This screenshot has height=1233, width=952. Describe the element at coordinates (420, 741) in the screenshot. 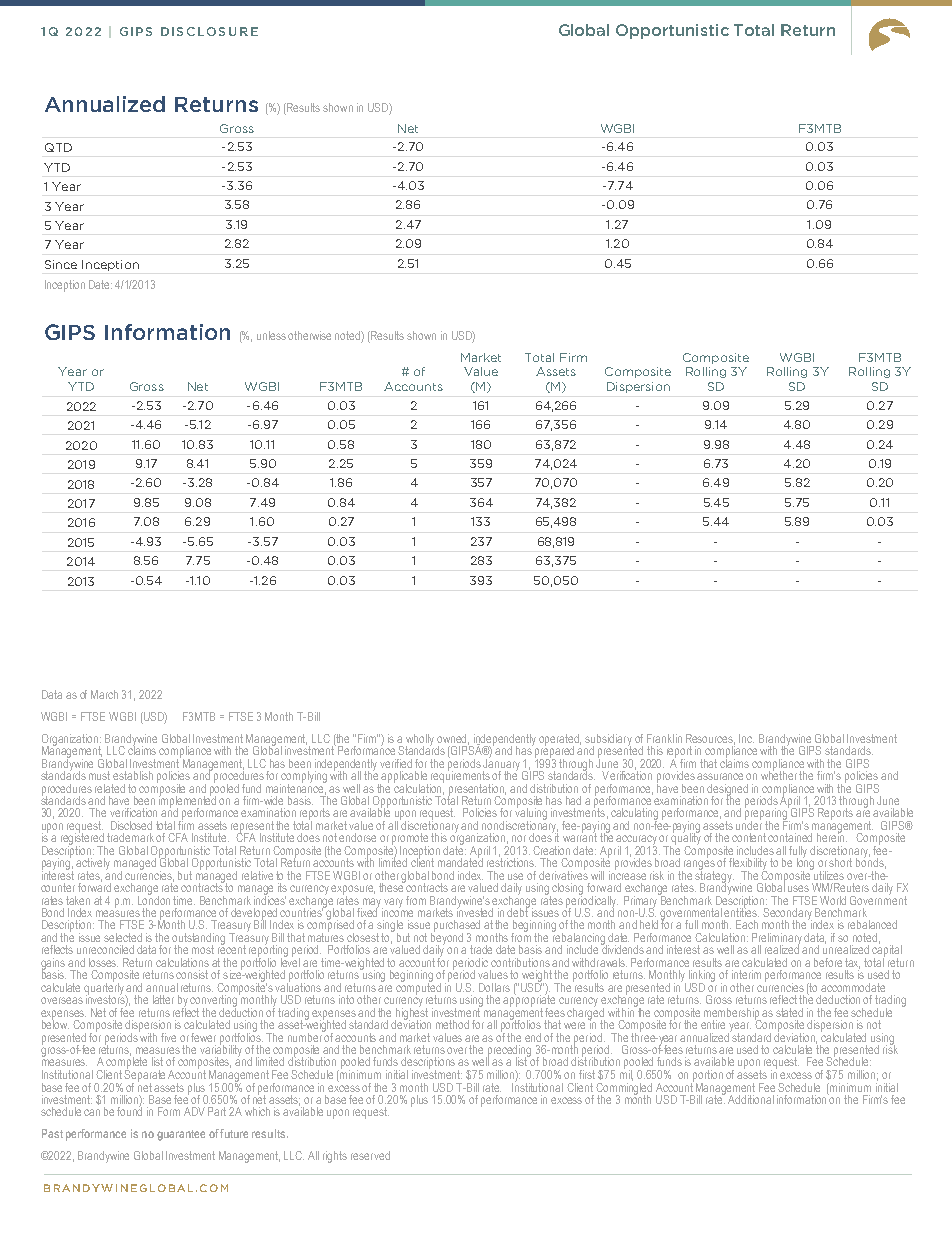

I see `wholly` at that location.
